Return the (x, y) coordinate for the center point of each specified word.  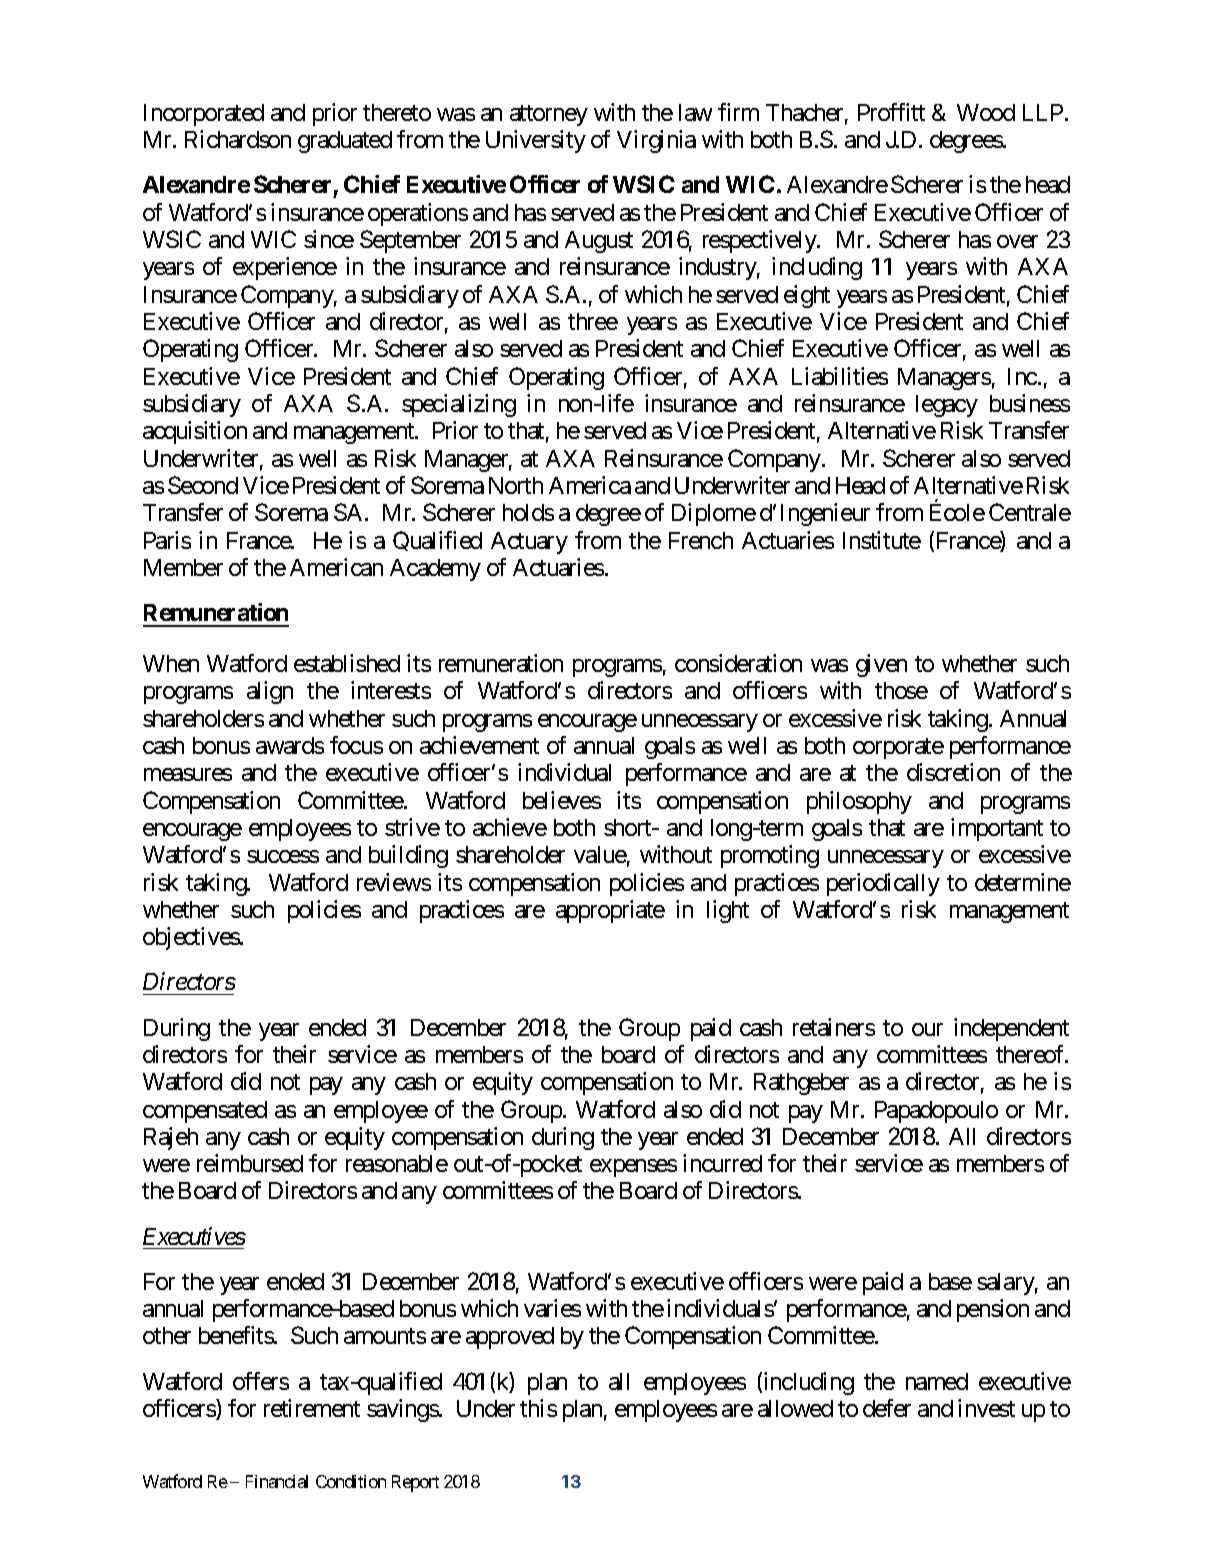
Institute (882, 540)
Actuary (529, 543)
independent (1011, 1029)
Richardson (238, 139)
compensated (205, 1112)
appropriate (610, 911)
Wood (986, 112)
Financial (277, 1481)
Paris (167, 540)
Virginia (656, 141)
